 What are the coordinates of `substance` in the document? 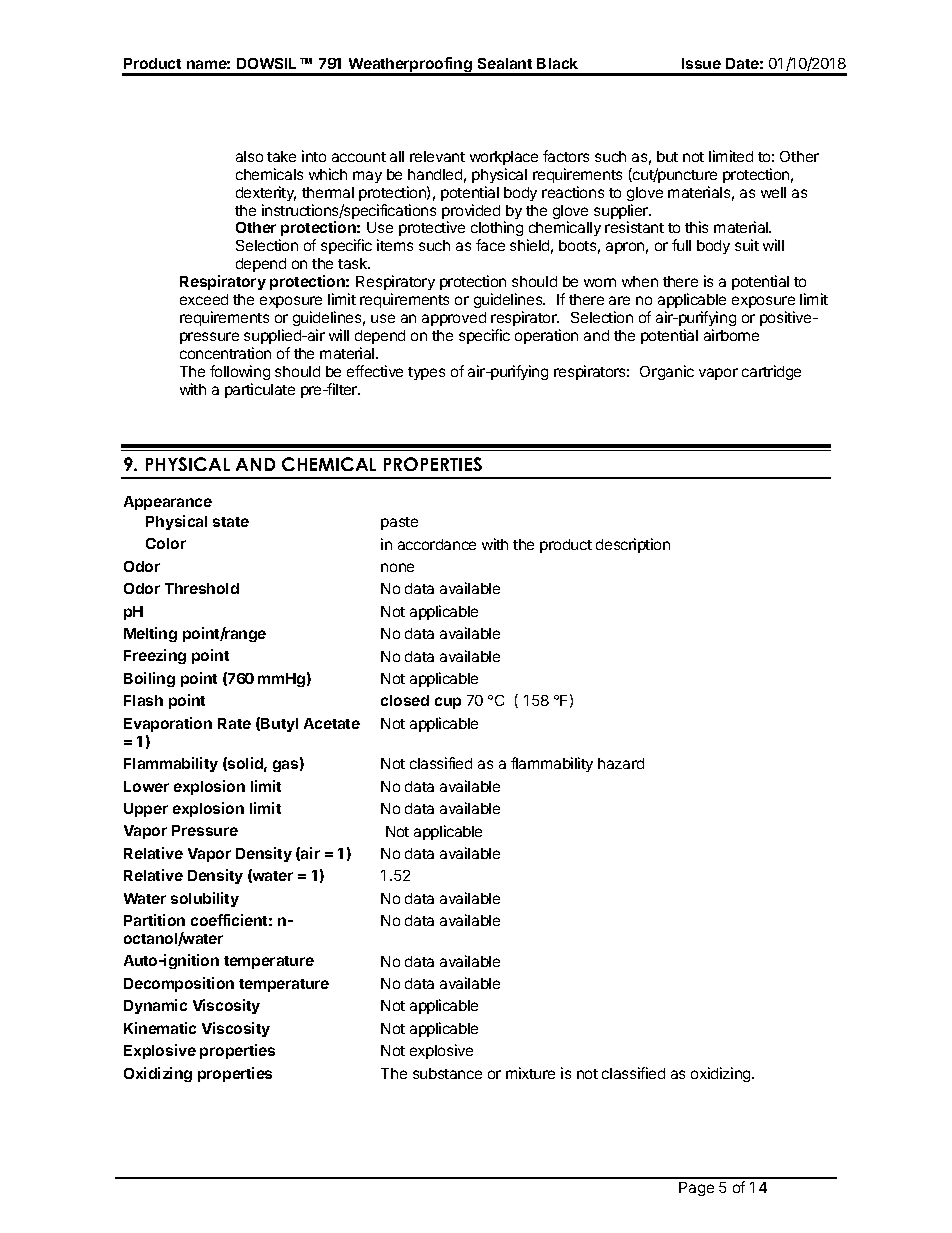 It's located at (447, 1073).
